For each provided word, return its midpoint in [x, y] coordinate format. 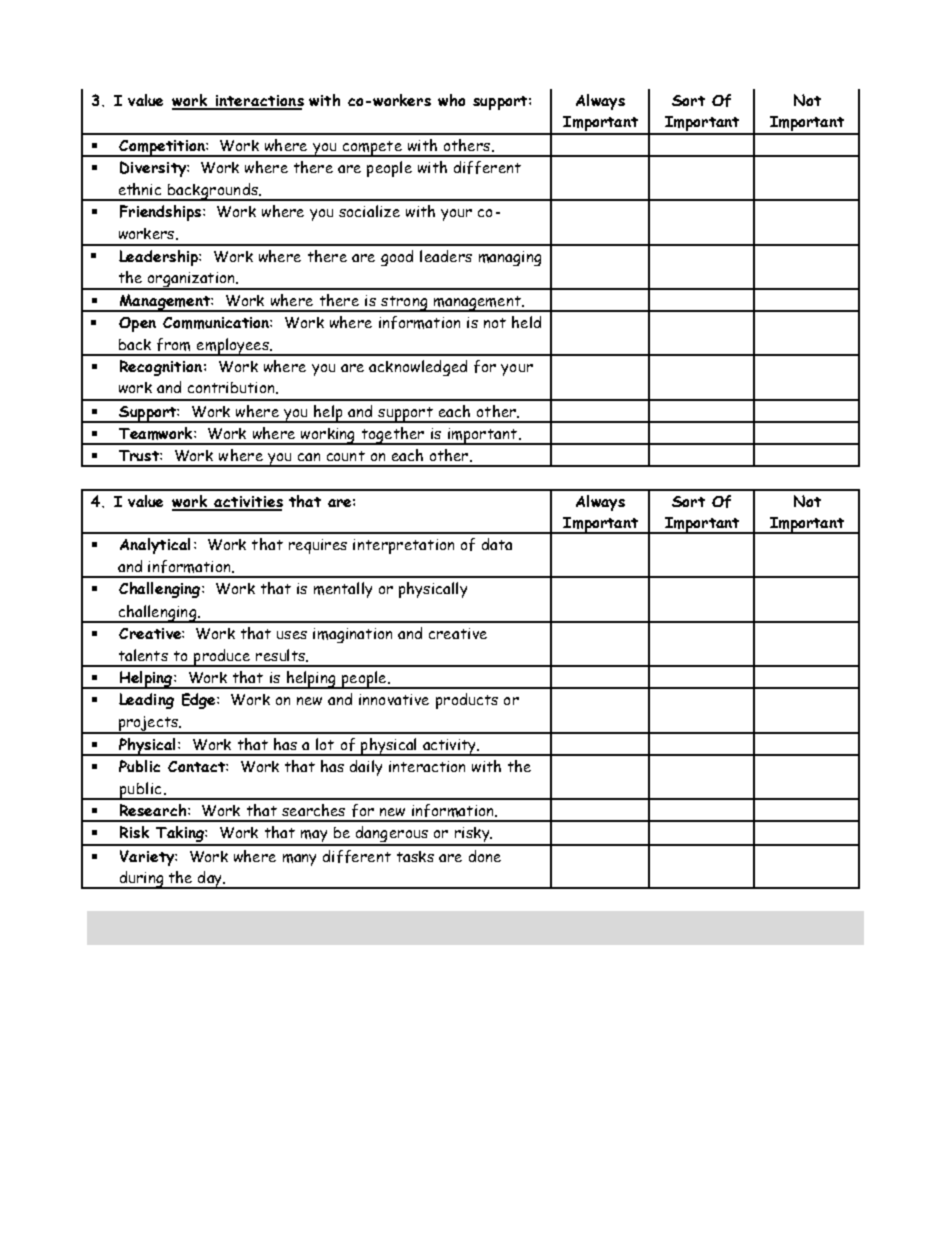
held [526, 322]
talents [143, 655]
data [497, 544]
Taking [180, 835]
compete [372, 149]
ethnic [140, 189]
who [451, 100]
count [346, 456]
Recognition [161, 368]
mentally [343, 590]
